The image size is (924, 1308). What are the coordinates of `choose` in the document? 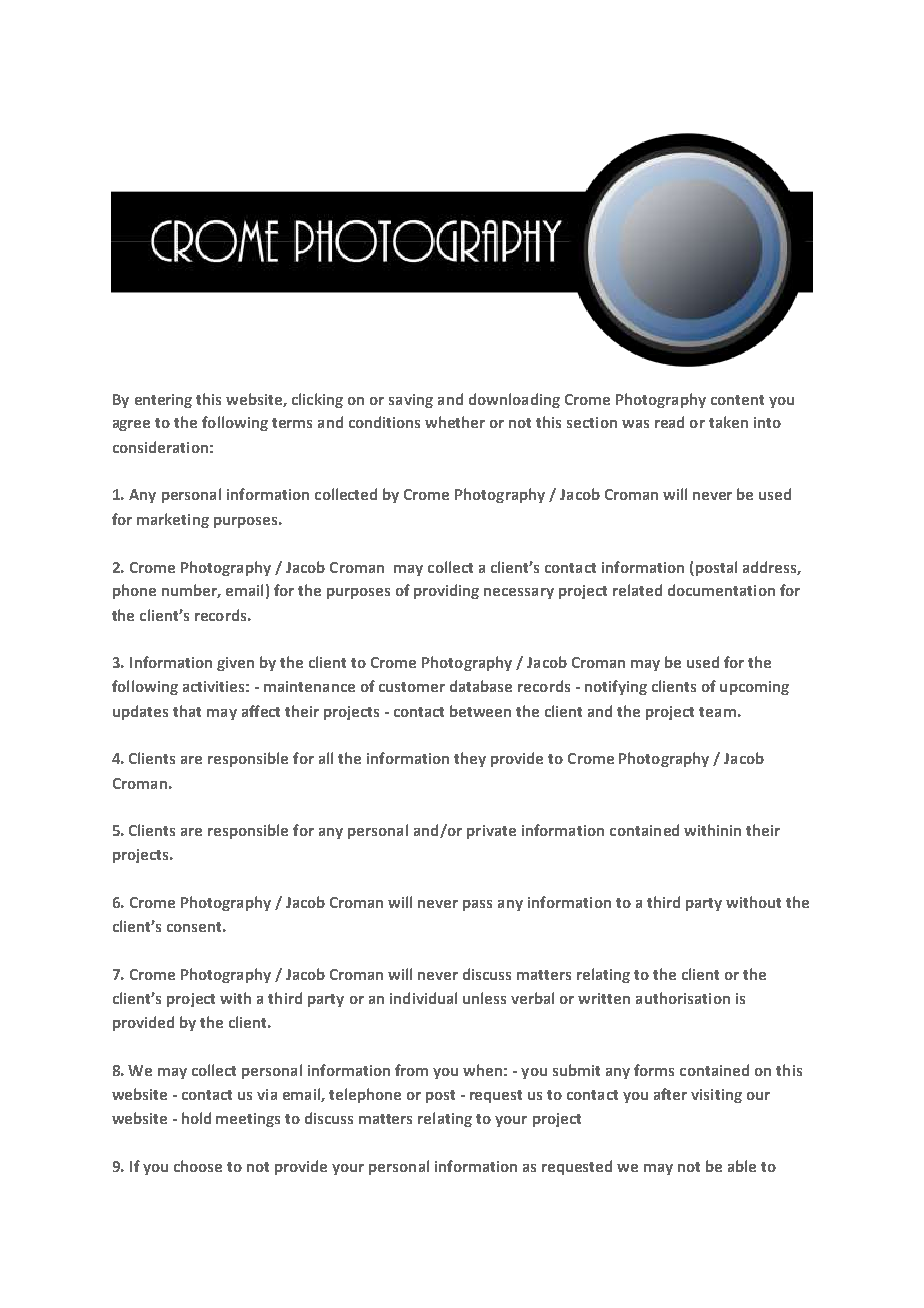 It's located at (198, 1166).
